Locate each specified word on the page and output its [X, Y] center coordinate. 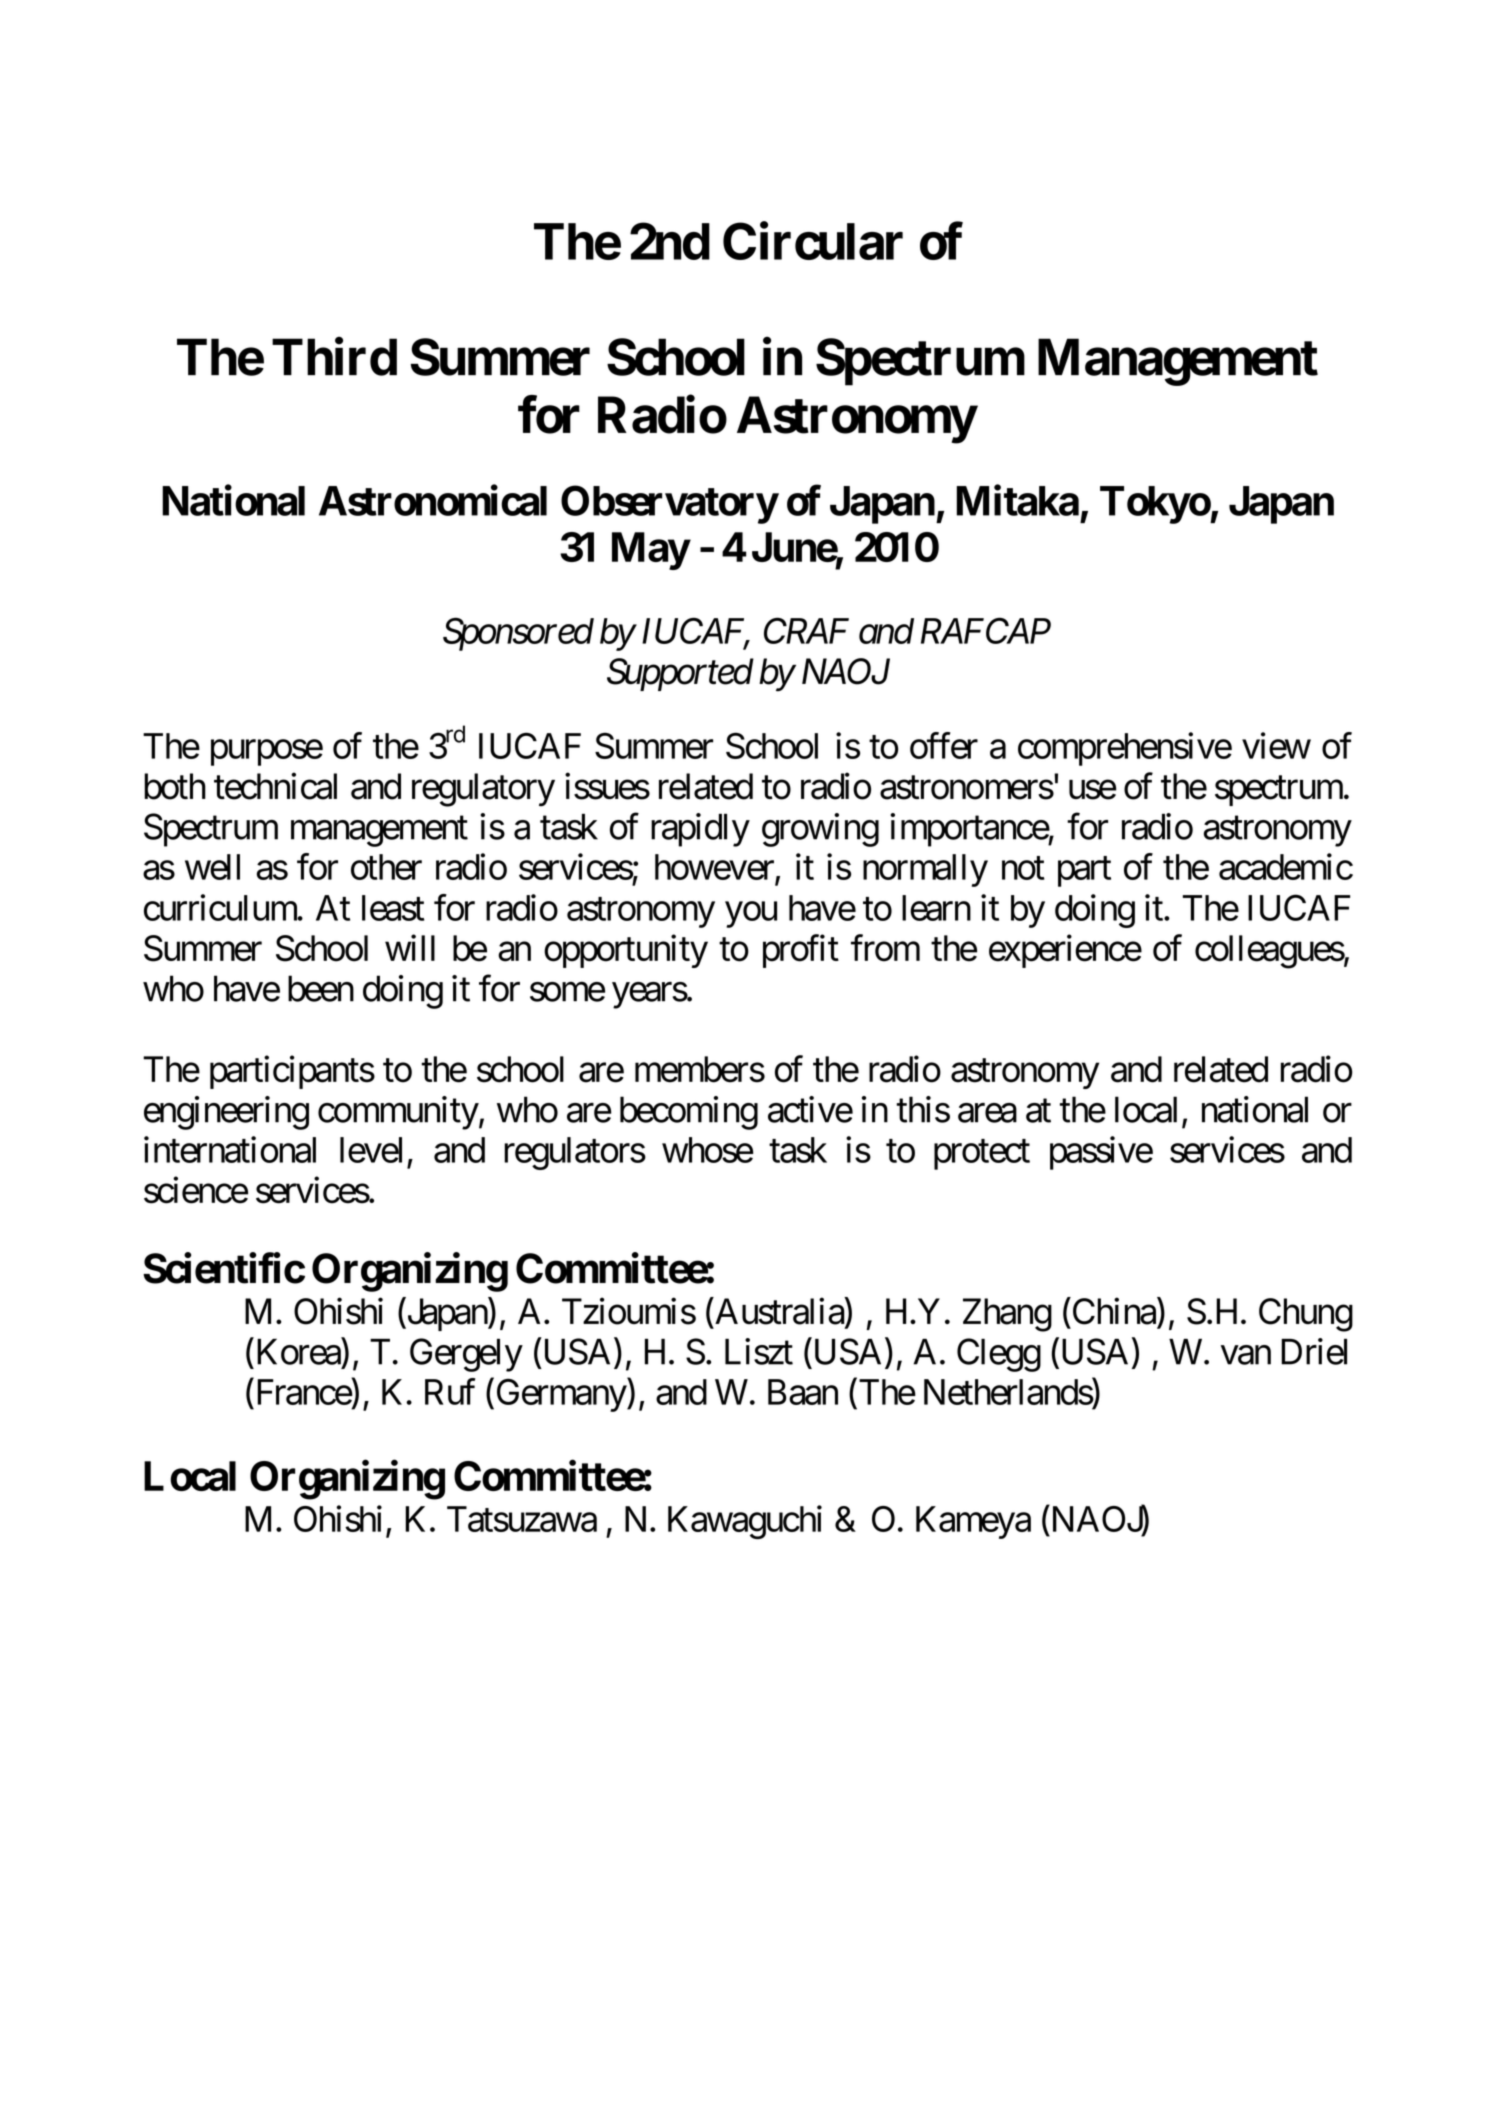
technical [275, 786]
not [1023, 868]
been [321, 988]
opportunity [626, 951]
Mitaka [1017, 500]
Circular [813, 241]
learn [936, 908]
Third [334, 357]
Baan [803, 1392]
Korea [299, 1352]
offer [944, 745]
